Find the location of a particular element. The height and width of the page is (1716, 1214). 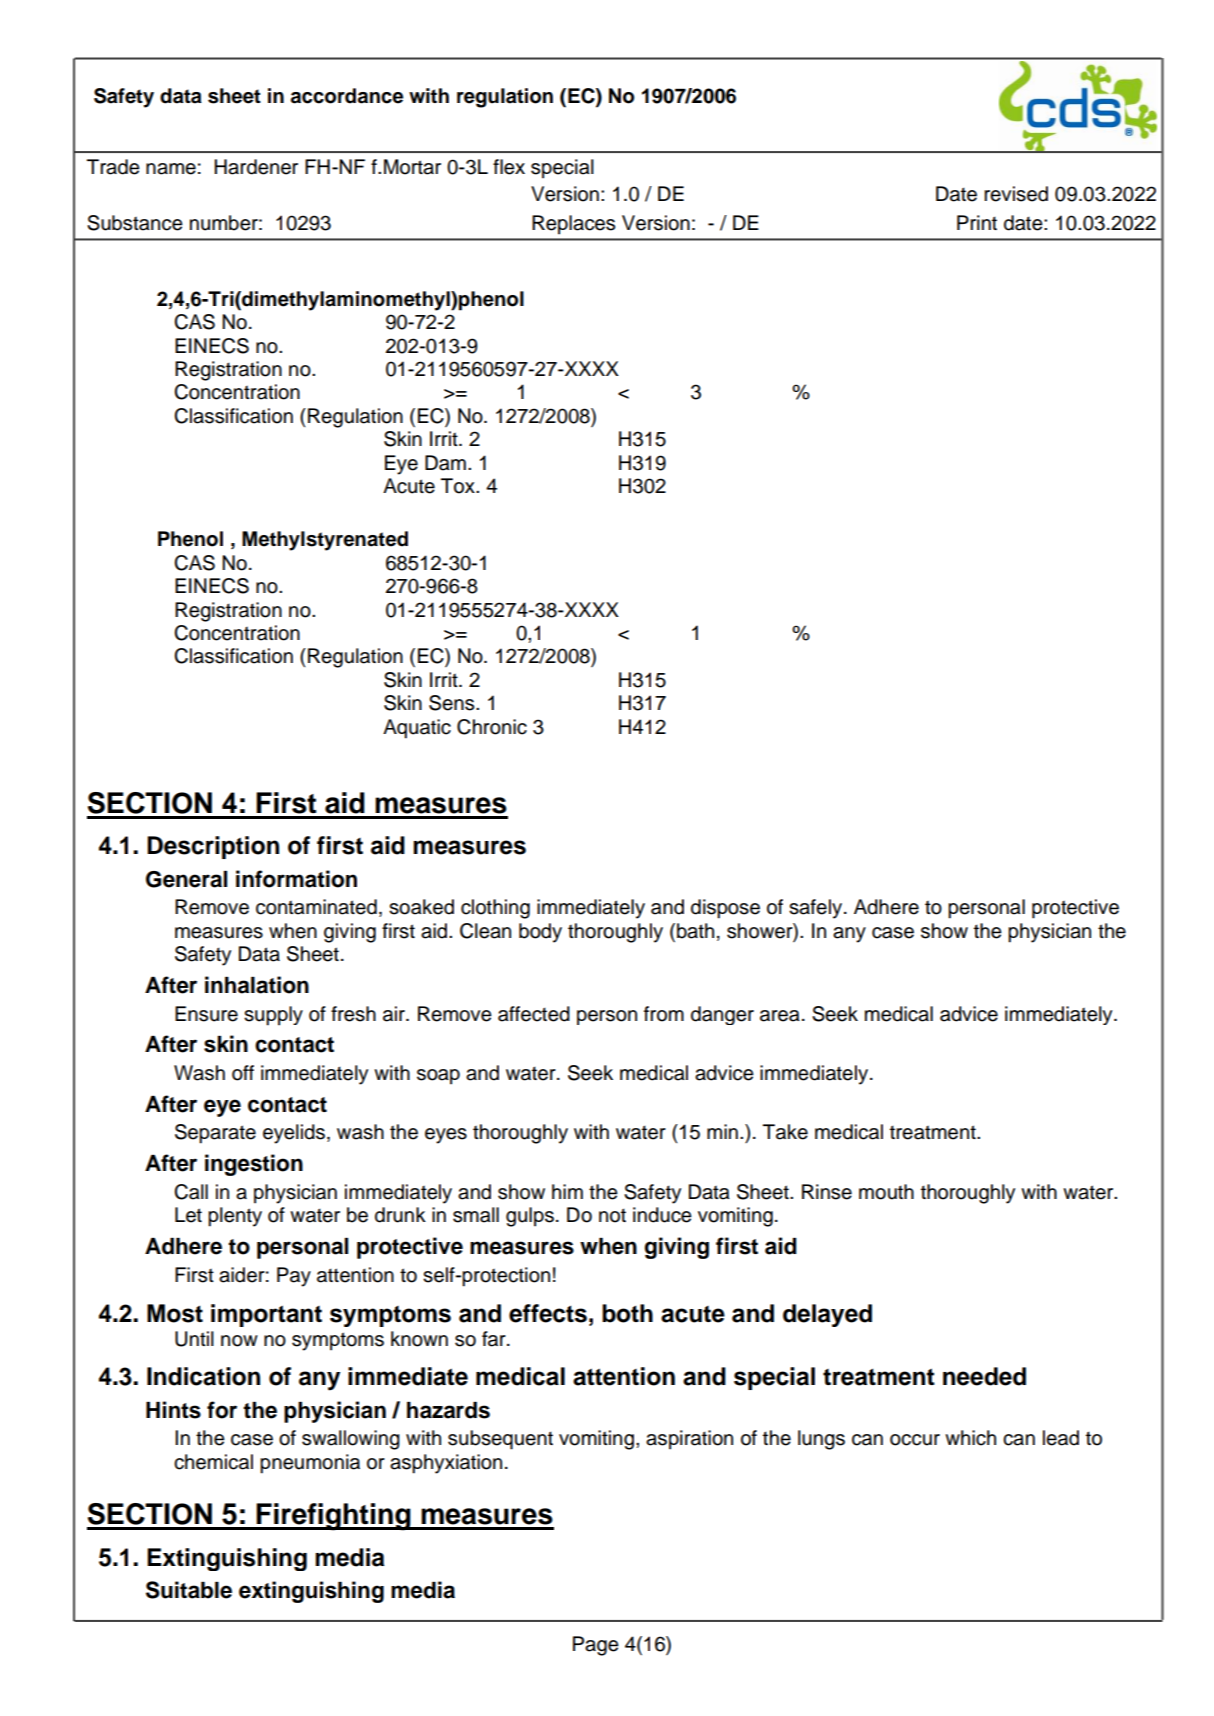

flex is located at coordinates (509, 167).
